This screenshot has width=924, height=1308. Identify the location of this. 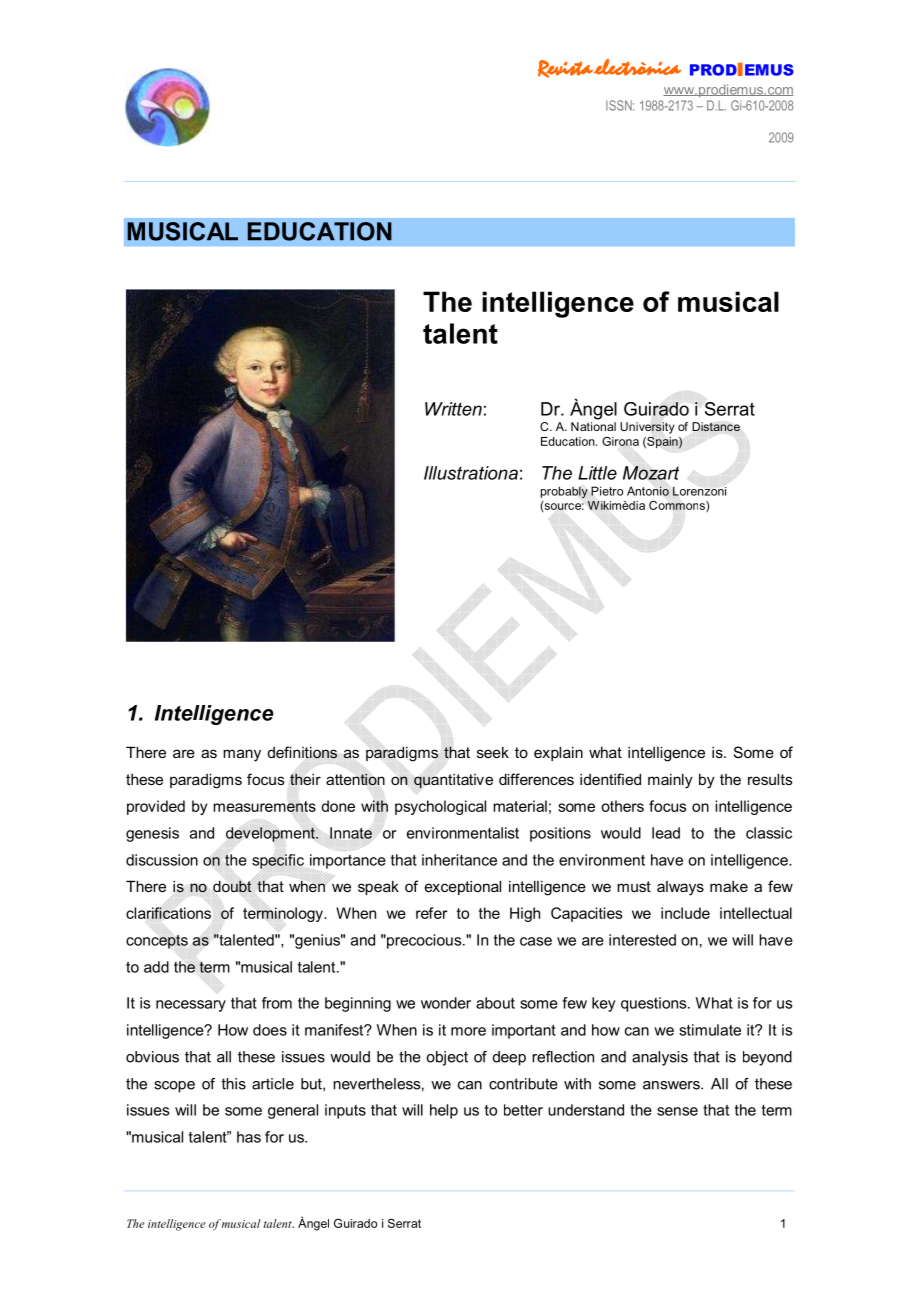
(233, 1084).
